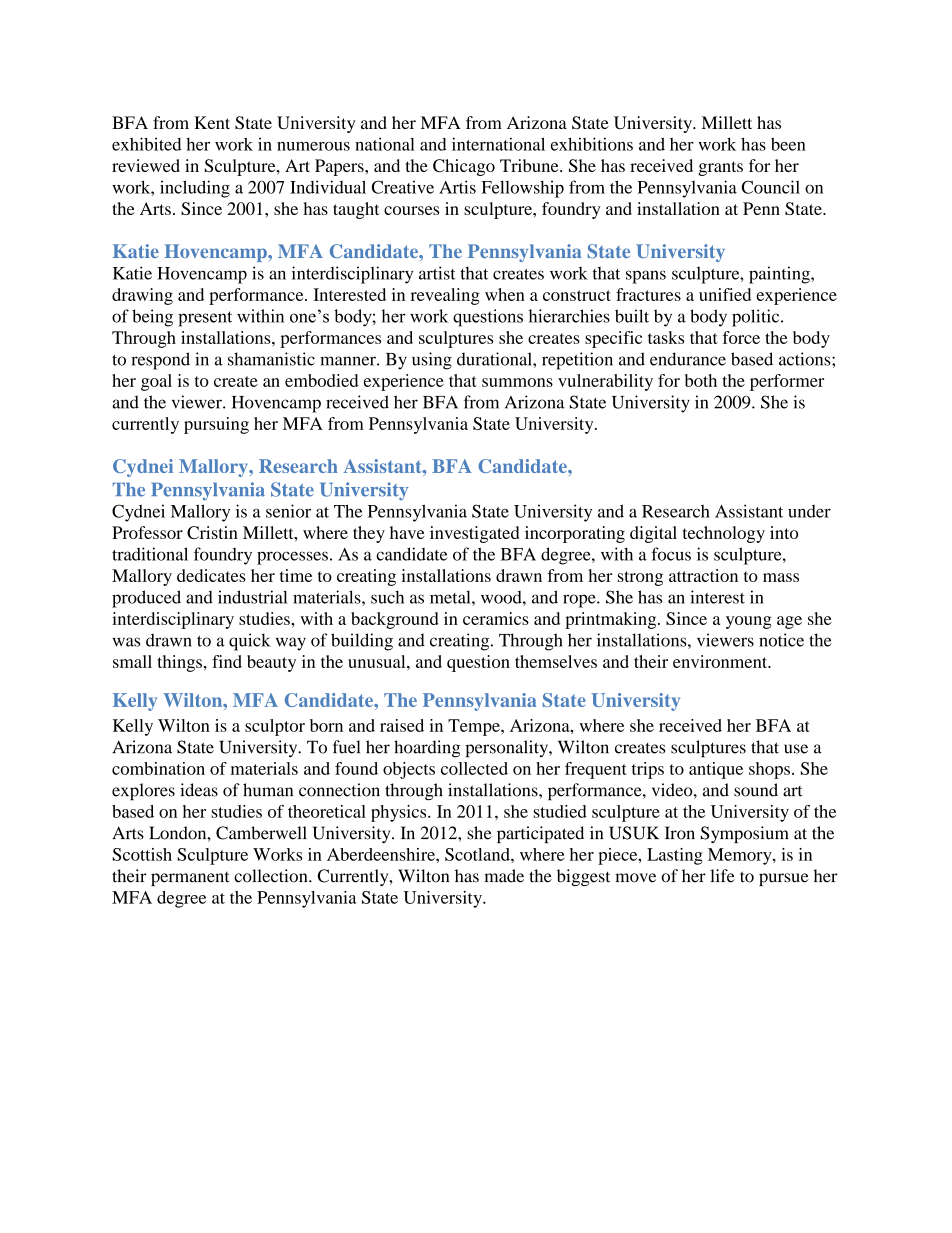 The height and width of the page is (1233, 952). Describe the element at coordinates (475, 727) in the page. I see `Tempe` at that location.
